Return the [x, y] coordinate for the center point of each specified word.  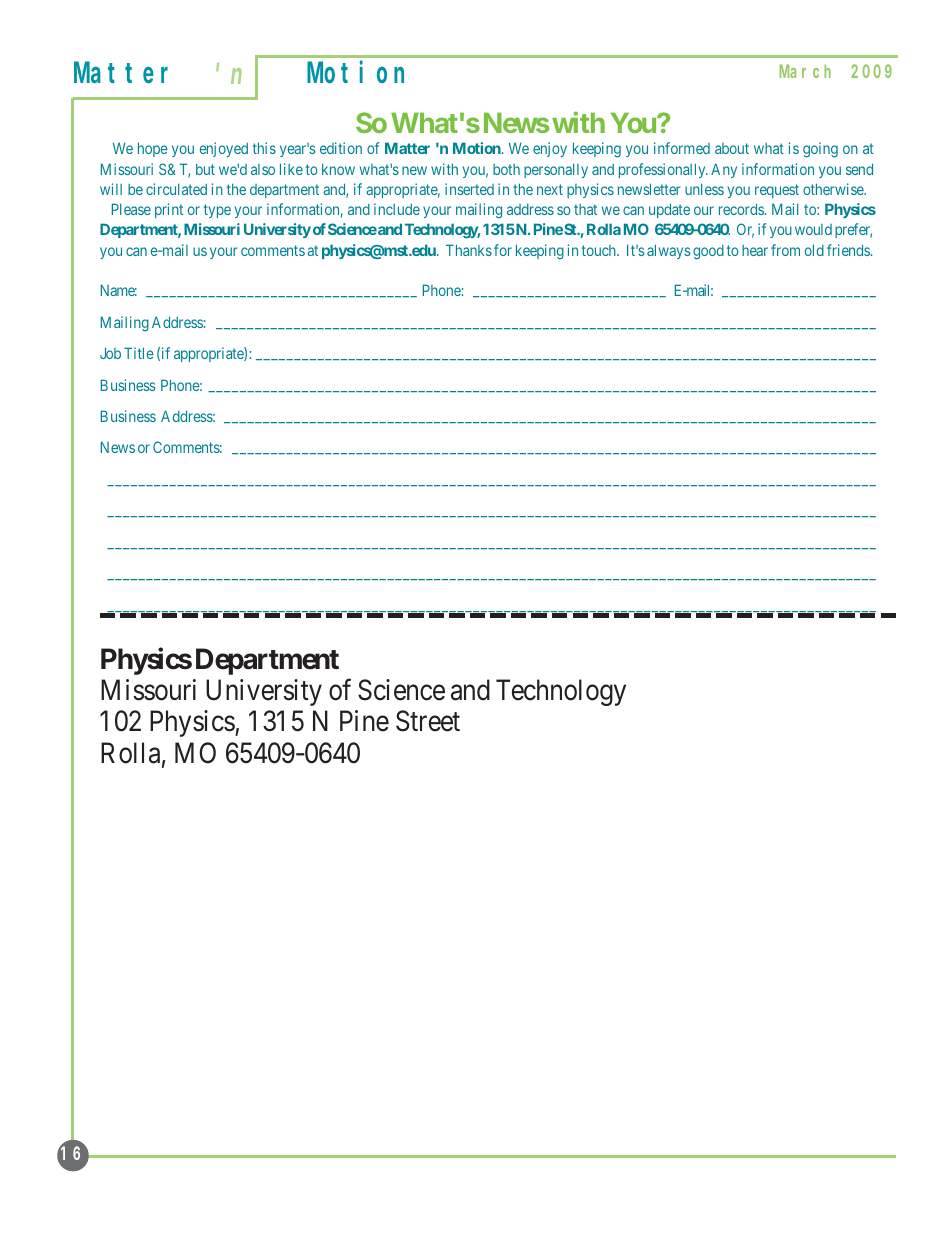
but [205, 169]
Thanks [469, 250]
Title [139, 353]
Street [428, 721]
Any [724, 170]
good [708, 252]
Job [110, 353]
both [506, 169]
